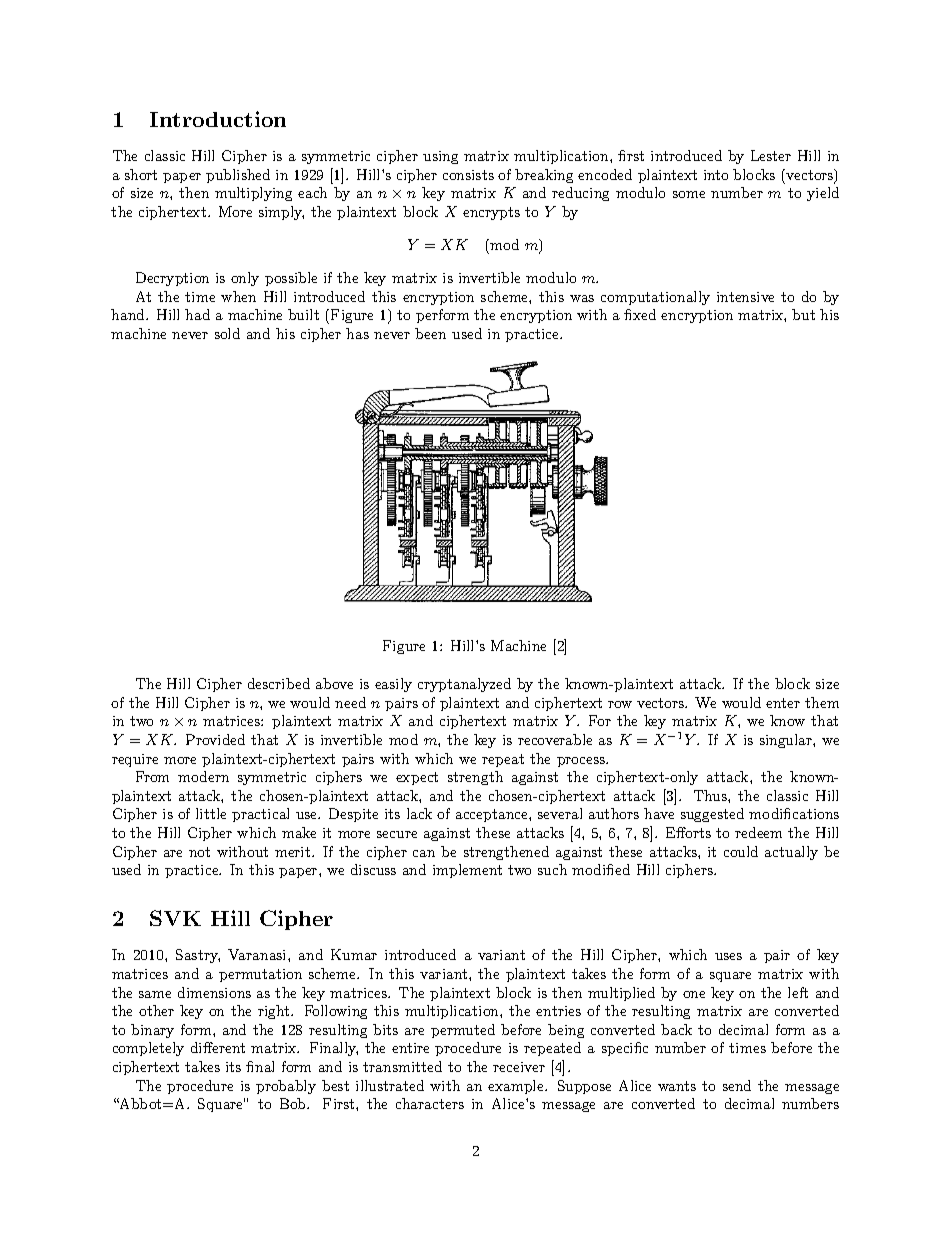 The height and width of the document is (1233, 952). What do you see at coordinates (218, 1047) in the document?
I see `different` at bounding box center [218, 1047].
